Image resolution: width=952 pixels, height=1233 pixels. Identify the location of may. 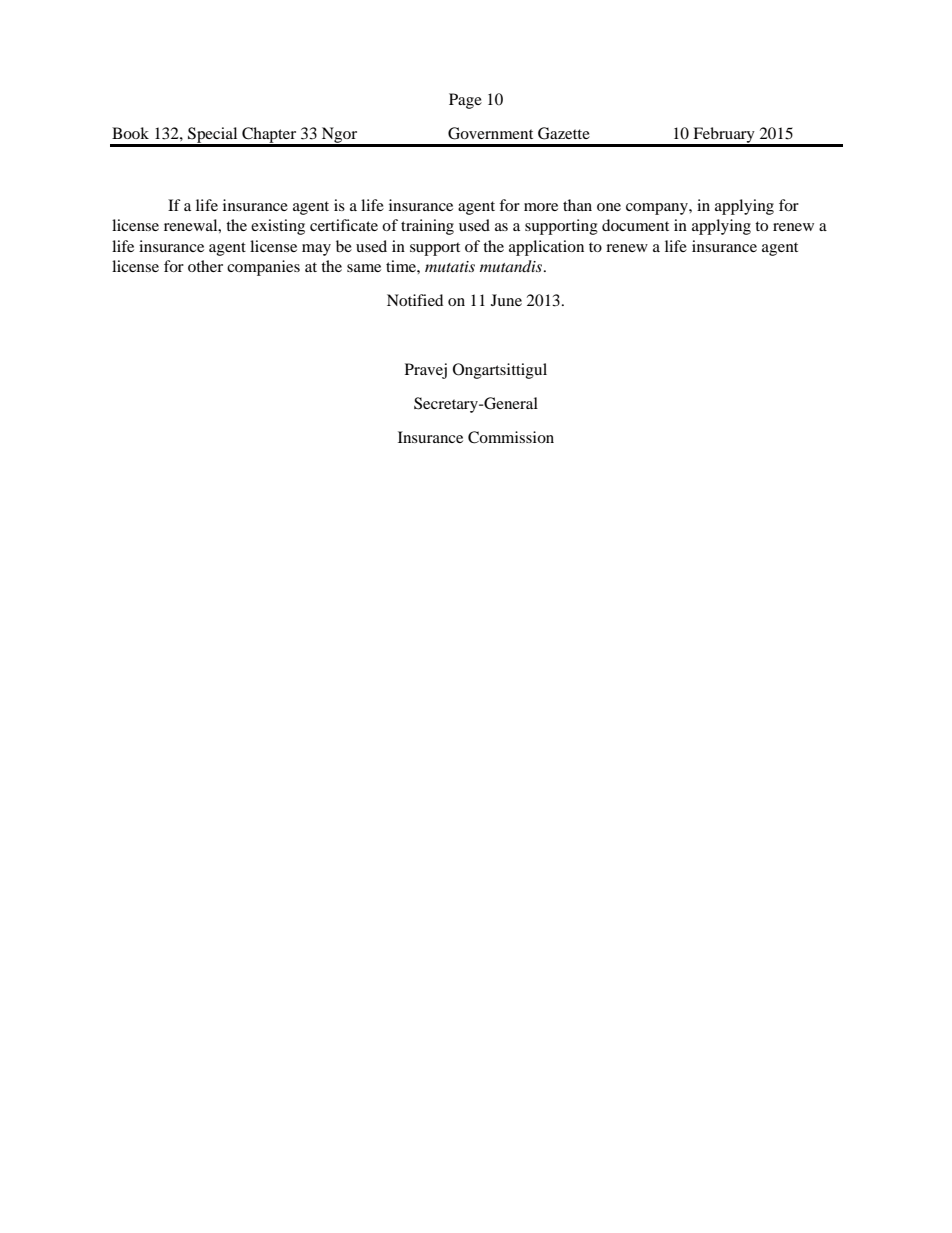
(316, 250).
